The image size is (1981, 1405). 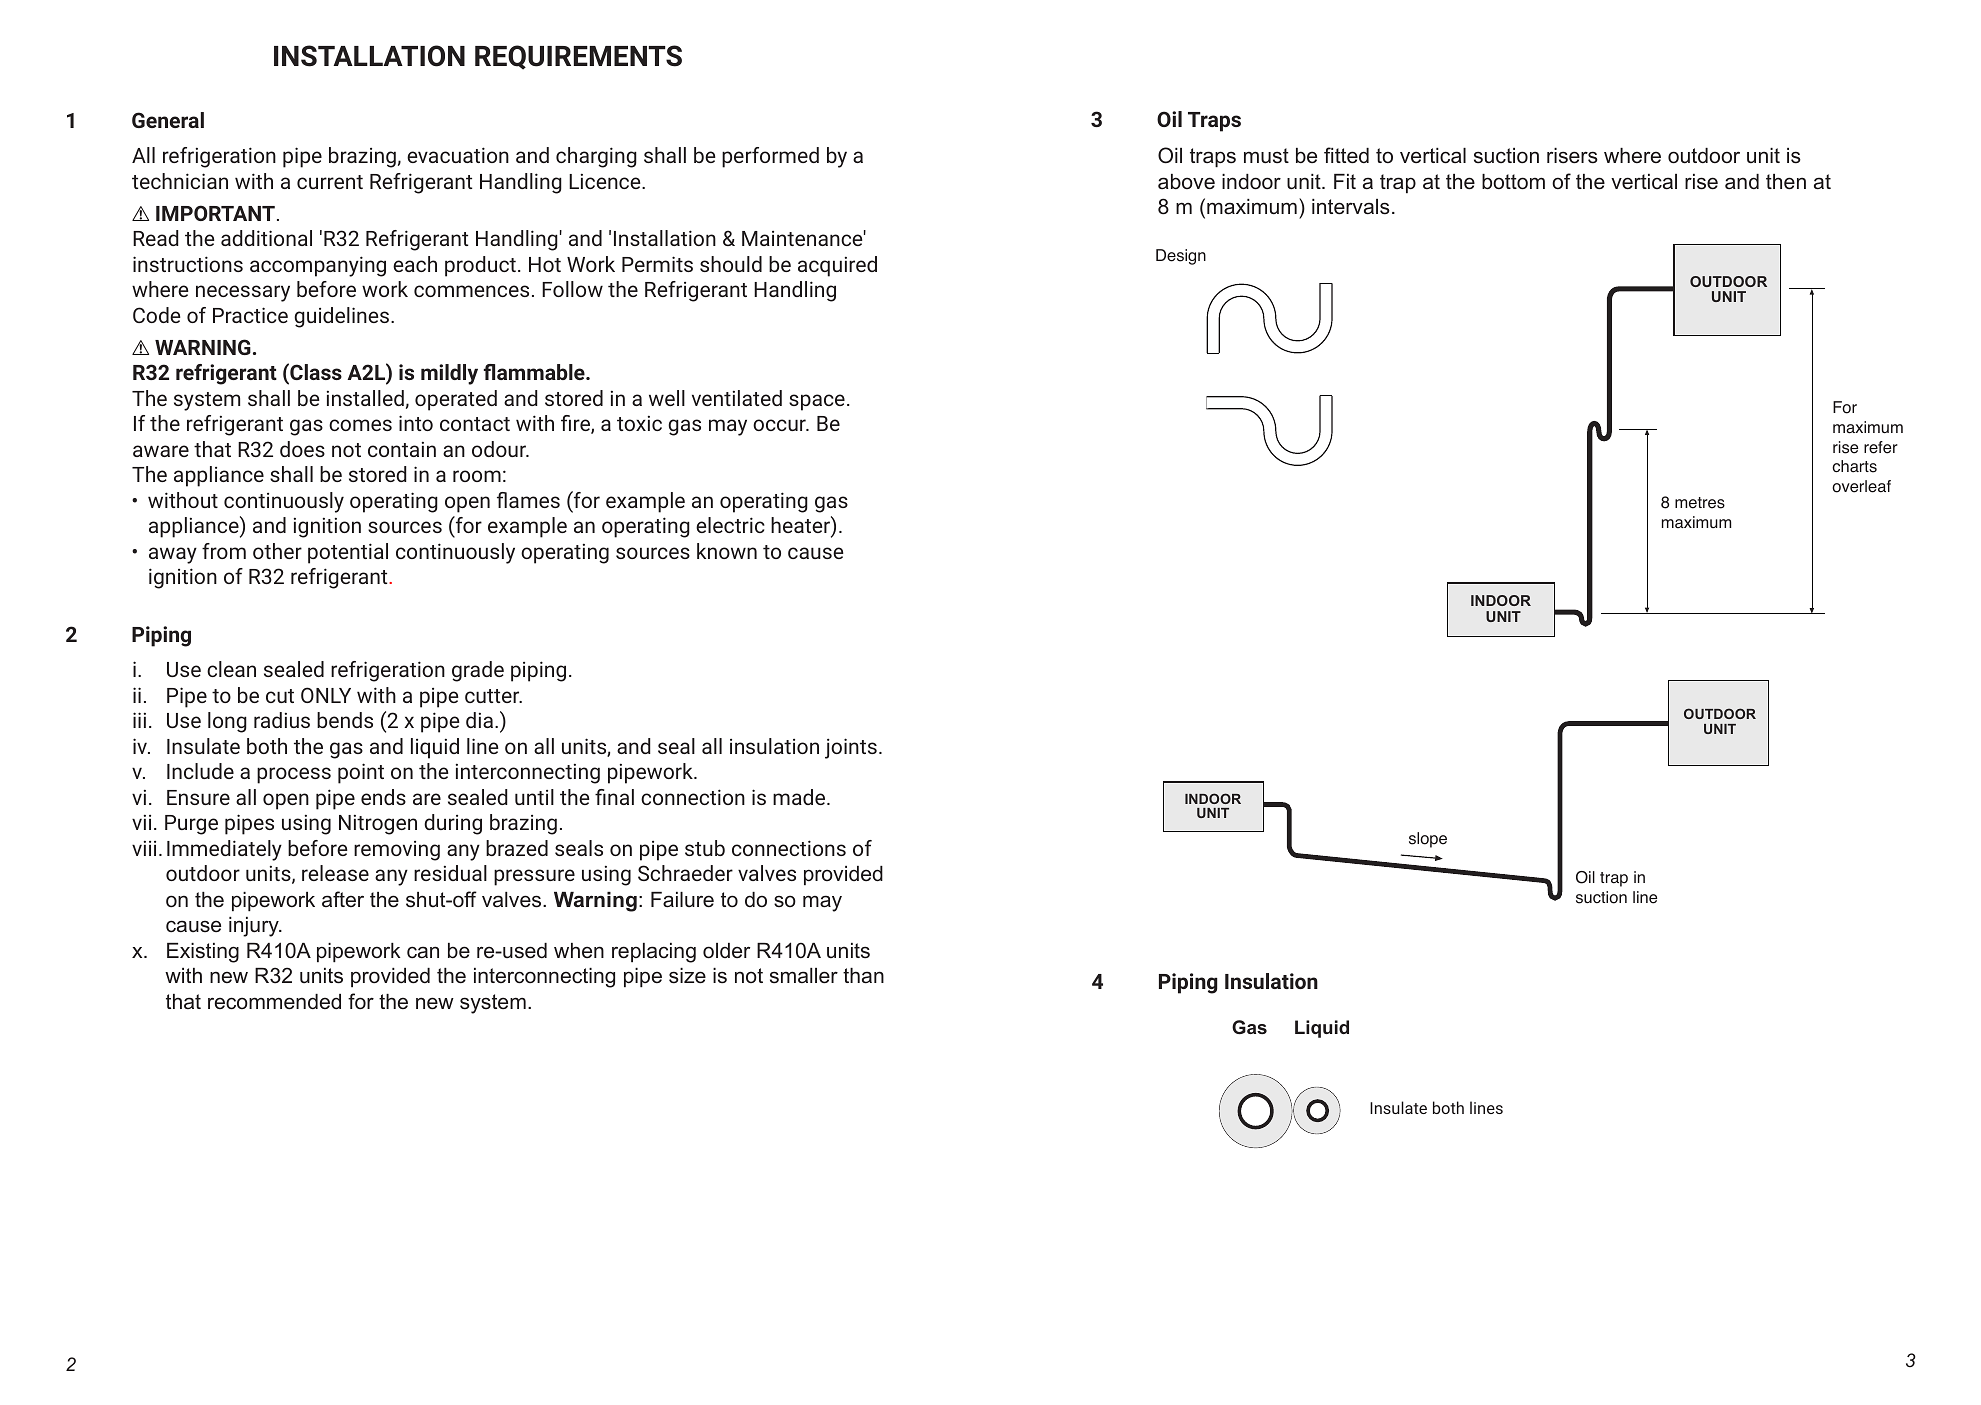 I want to click on than, so click(x=863, y=976).
